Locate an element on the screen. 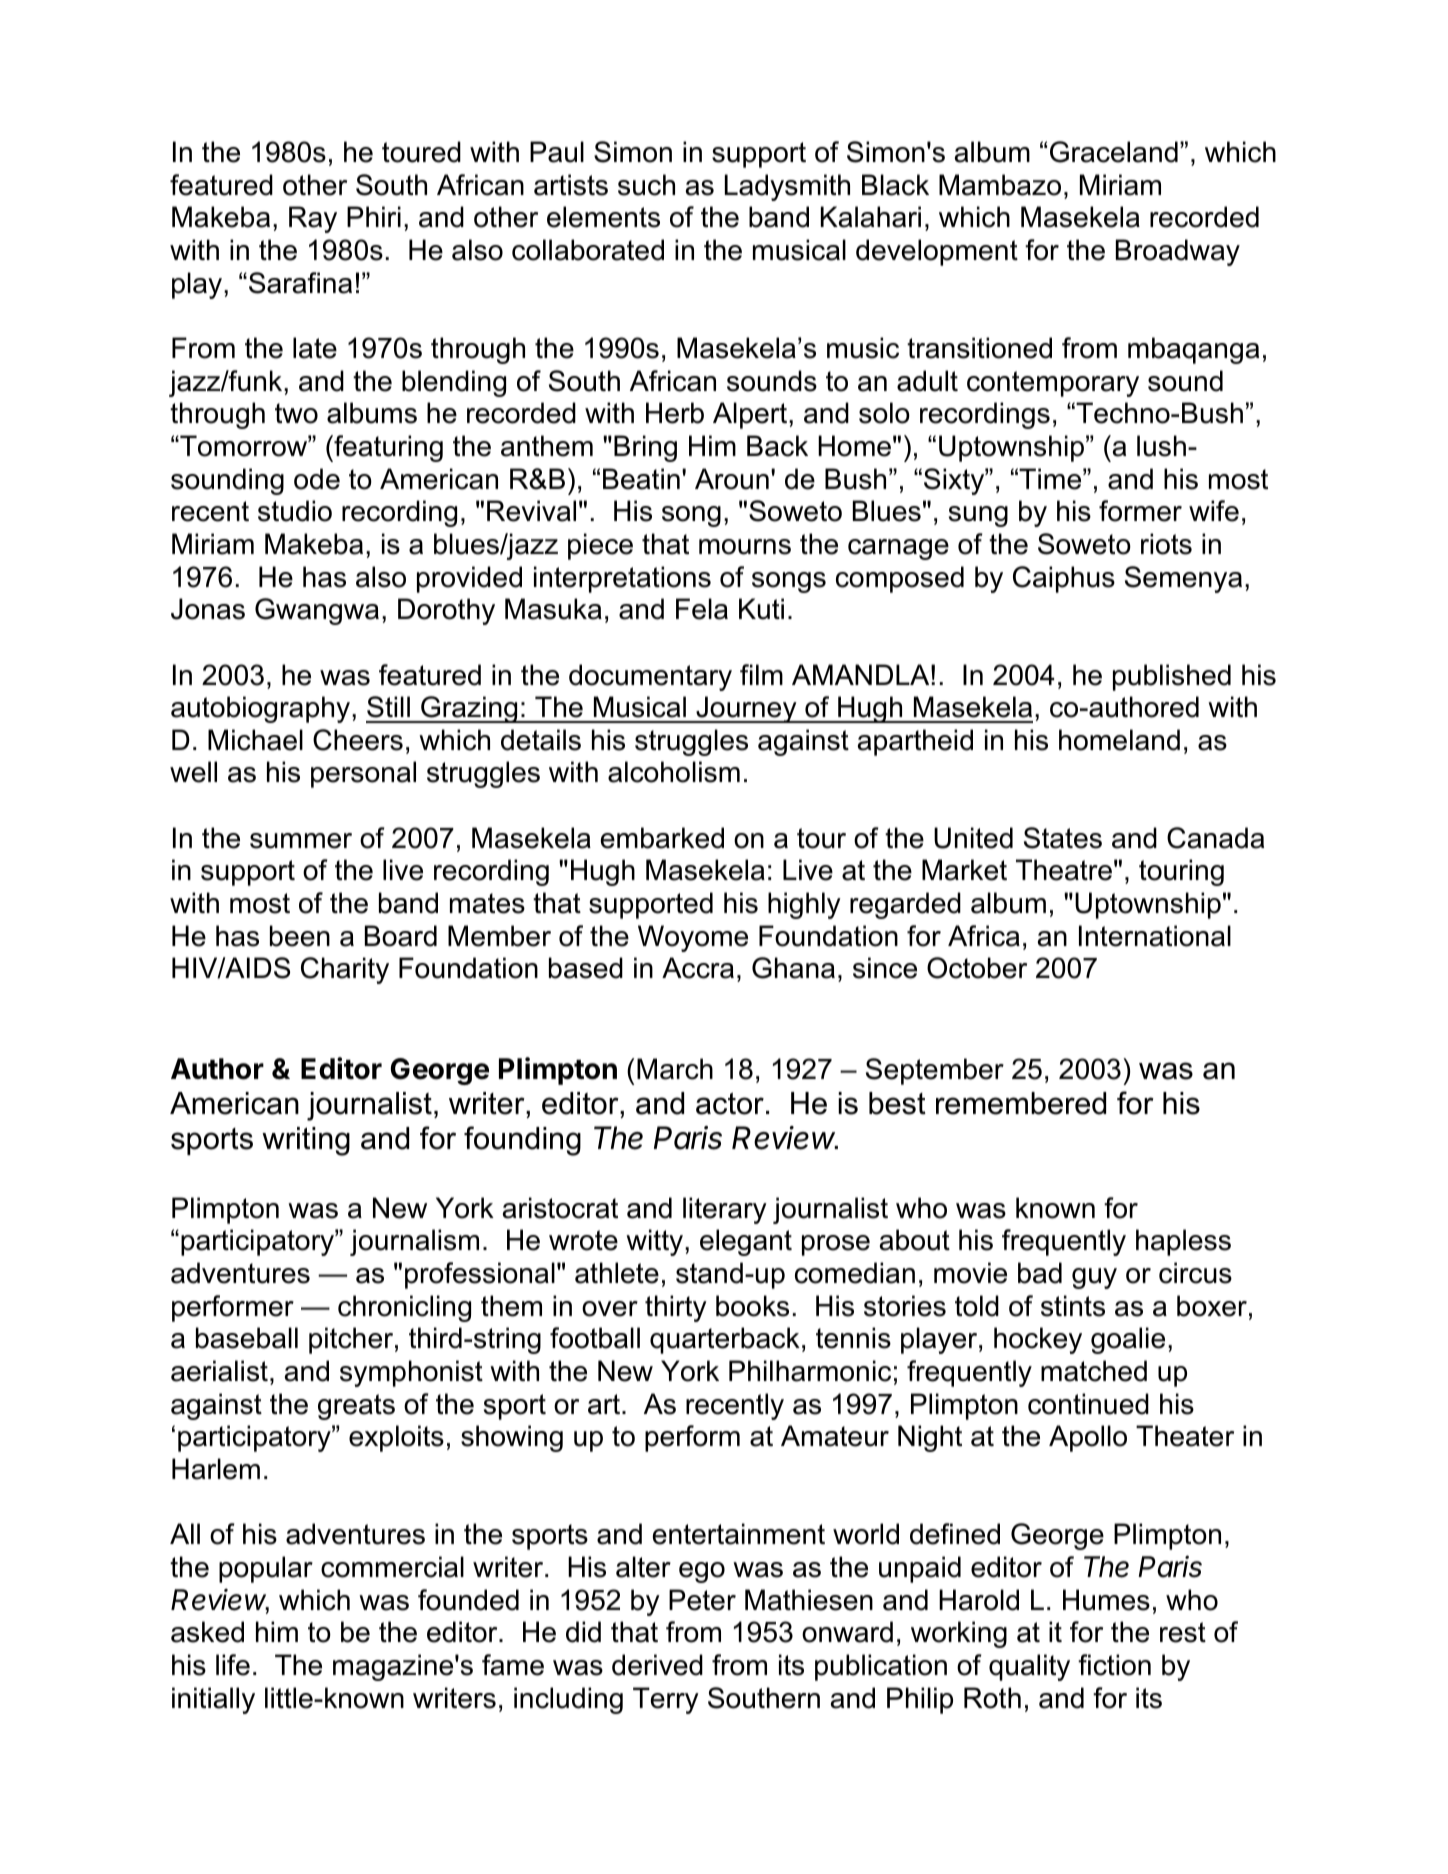  riots is located at coordinates (1166, 544).
